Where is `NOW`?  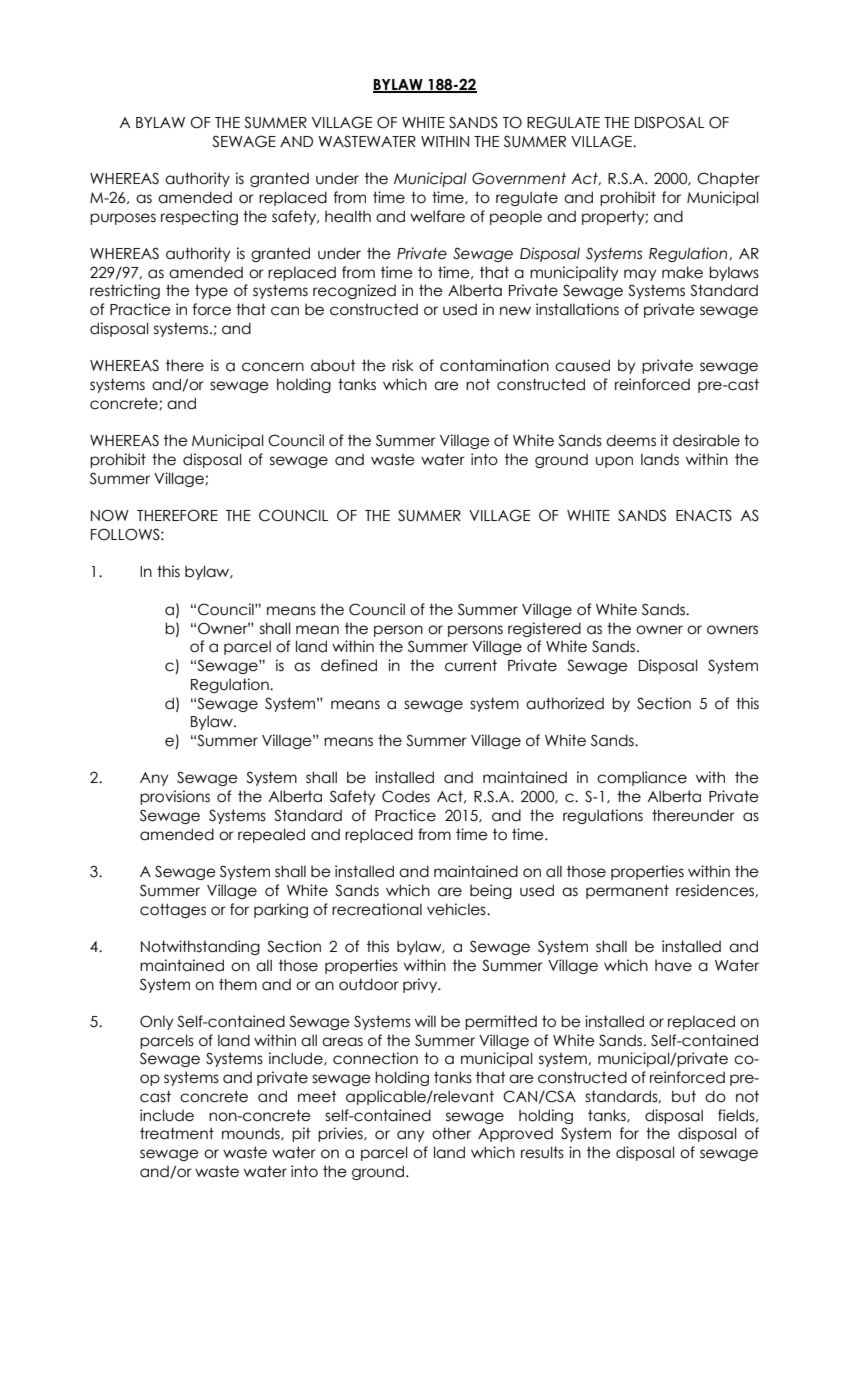 NOW is located at coordinates (110, 515).
